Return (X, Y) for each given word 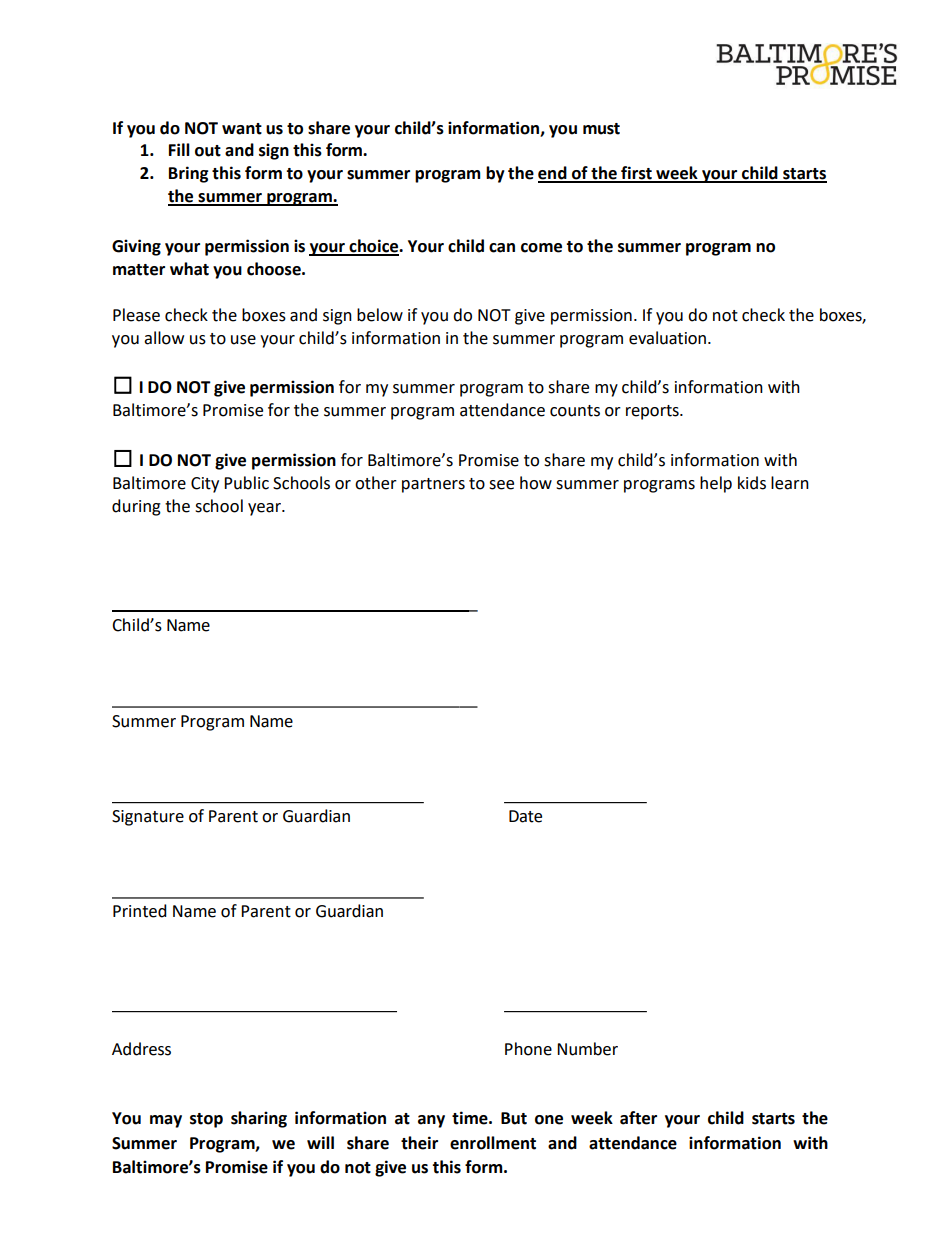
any (431, 1121)
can (502, 248)
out (208, 151)
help (716, 484)
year (265, 509)
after (638, 1118)
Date (525, 816)
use (243, 340)
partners (433, 485)
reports (653, 412)
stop (206, 1120)
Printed (140, 911)
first (636, 174)
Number (587, 1049)
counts (575, 411)
